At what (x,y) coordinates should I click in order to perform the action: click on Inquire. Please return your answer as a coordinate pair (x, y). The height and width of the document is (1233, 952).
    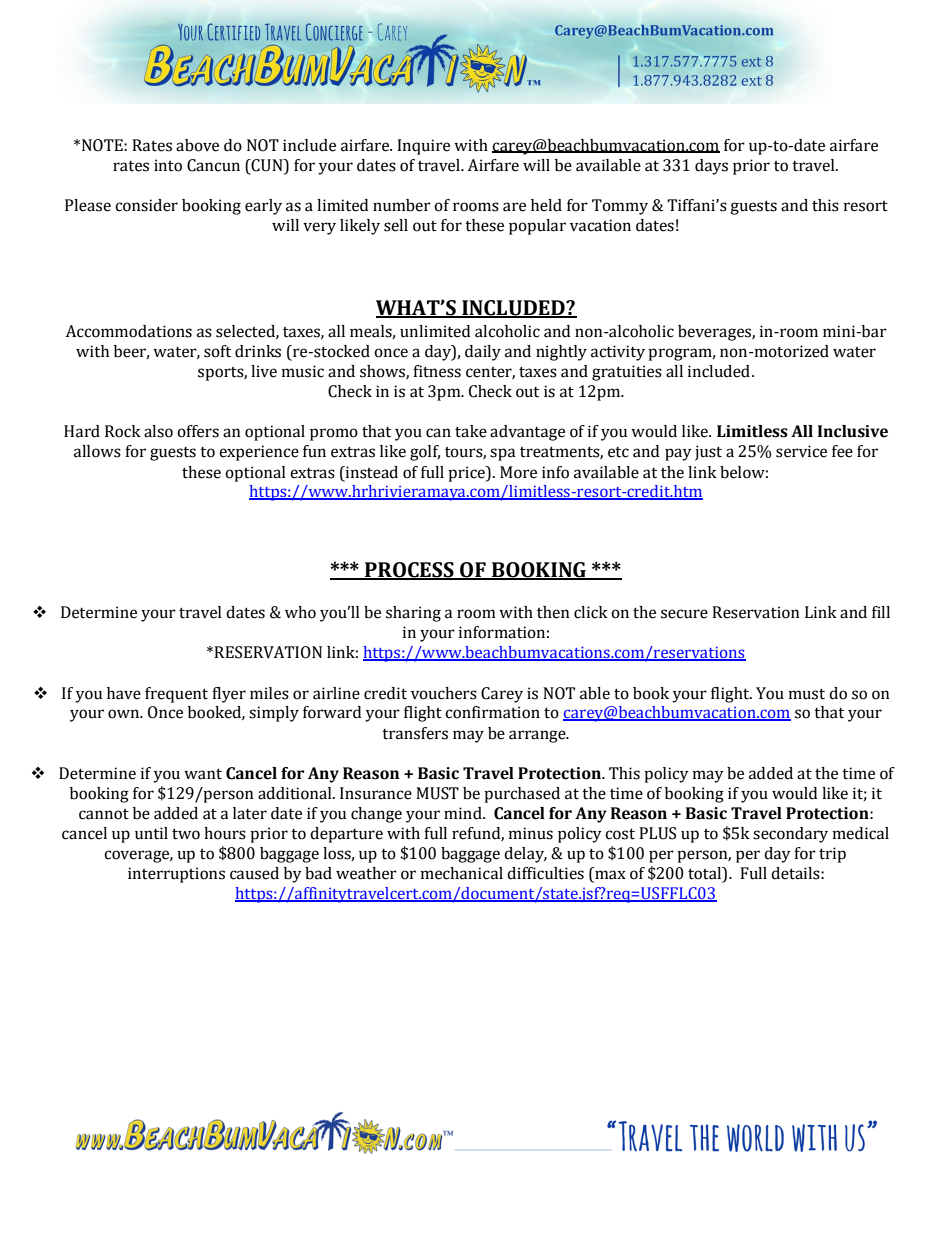
    Looking at the image, I should click on (423, 147).
